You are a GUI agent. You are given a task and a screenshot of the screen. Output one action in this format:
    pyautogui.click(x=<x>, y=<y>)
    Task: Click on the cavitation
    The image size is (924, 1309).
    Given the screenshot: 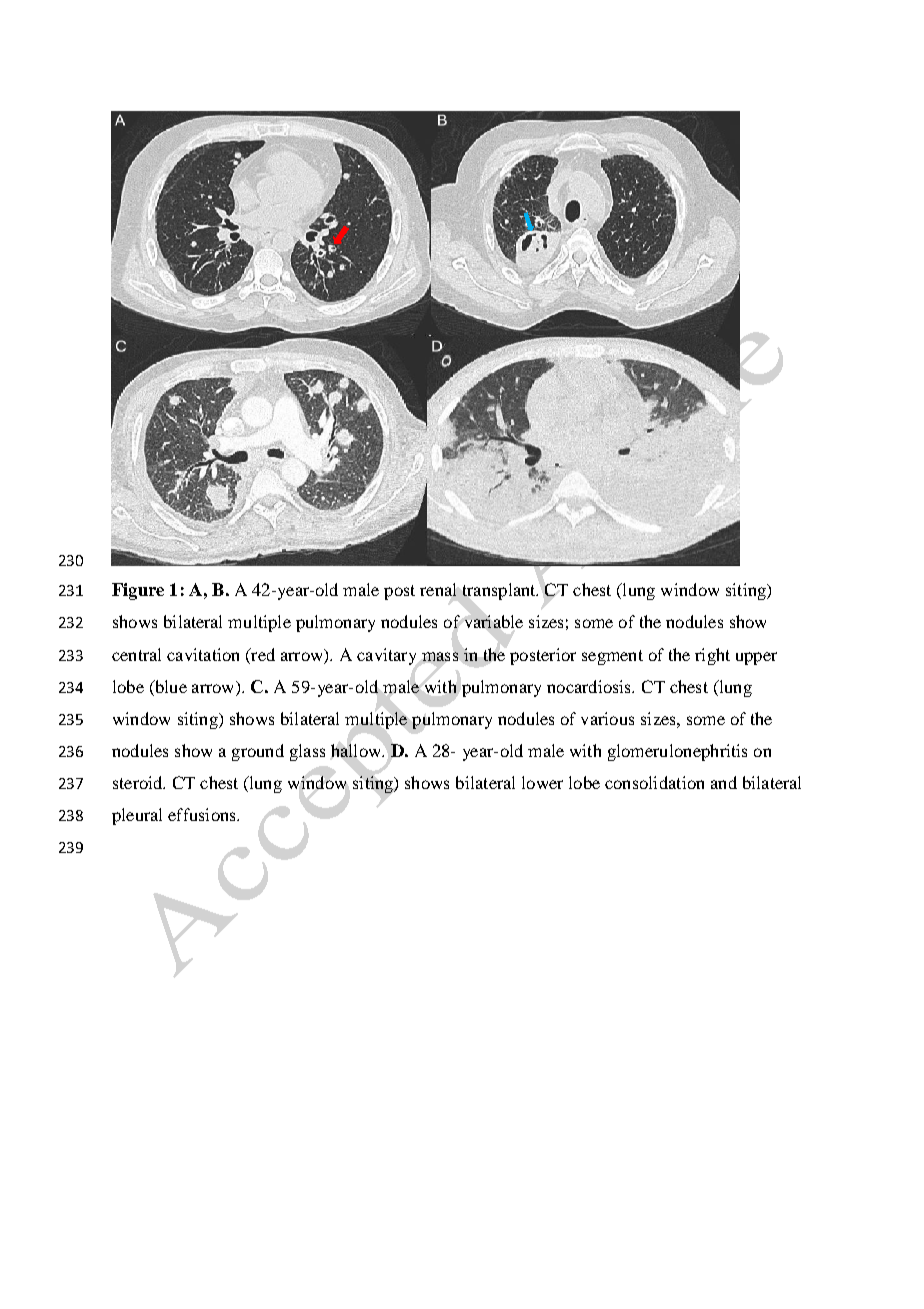 What is the action you would take?
    pyautogui.click(x=203, y=654)
